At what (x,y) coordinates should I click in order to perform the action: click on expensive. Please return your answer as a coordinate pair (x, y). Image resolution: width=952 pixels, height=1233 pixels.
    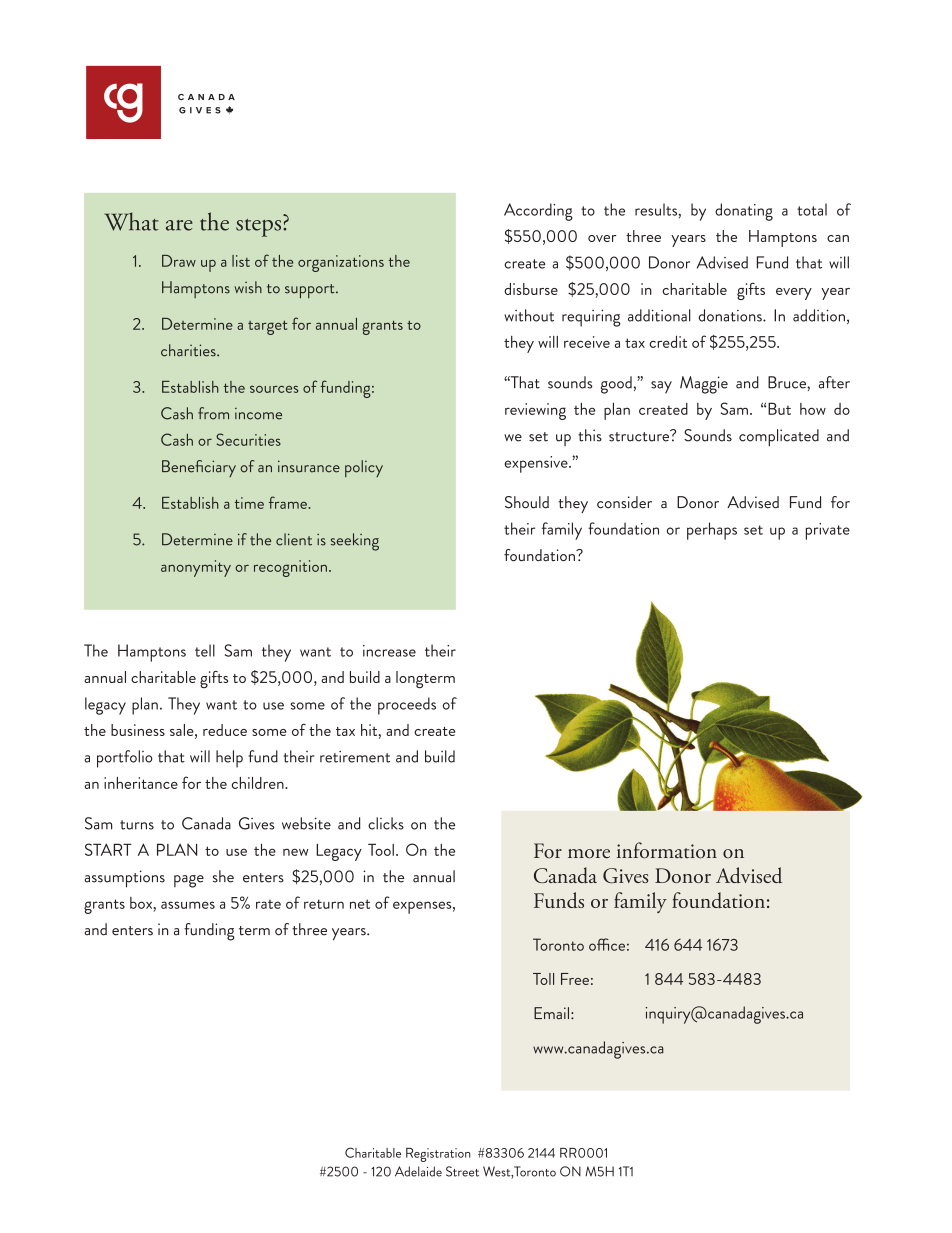
    Looking at the image, I should click on (537, 464).
